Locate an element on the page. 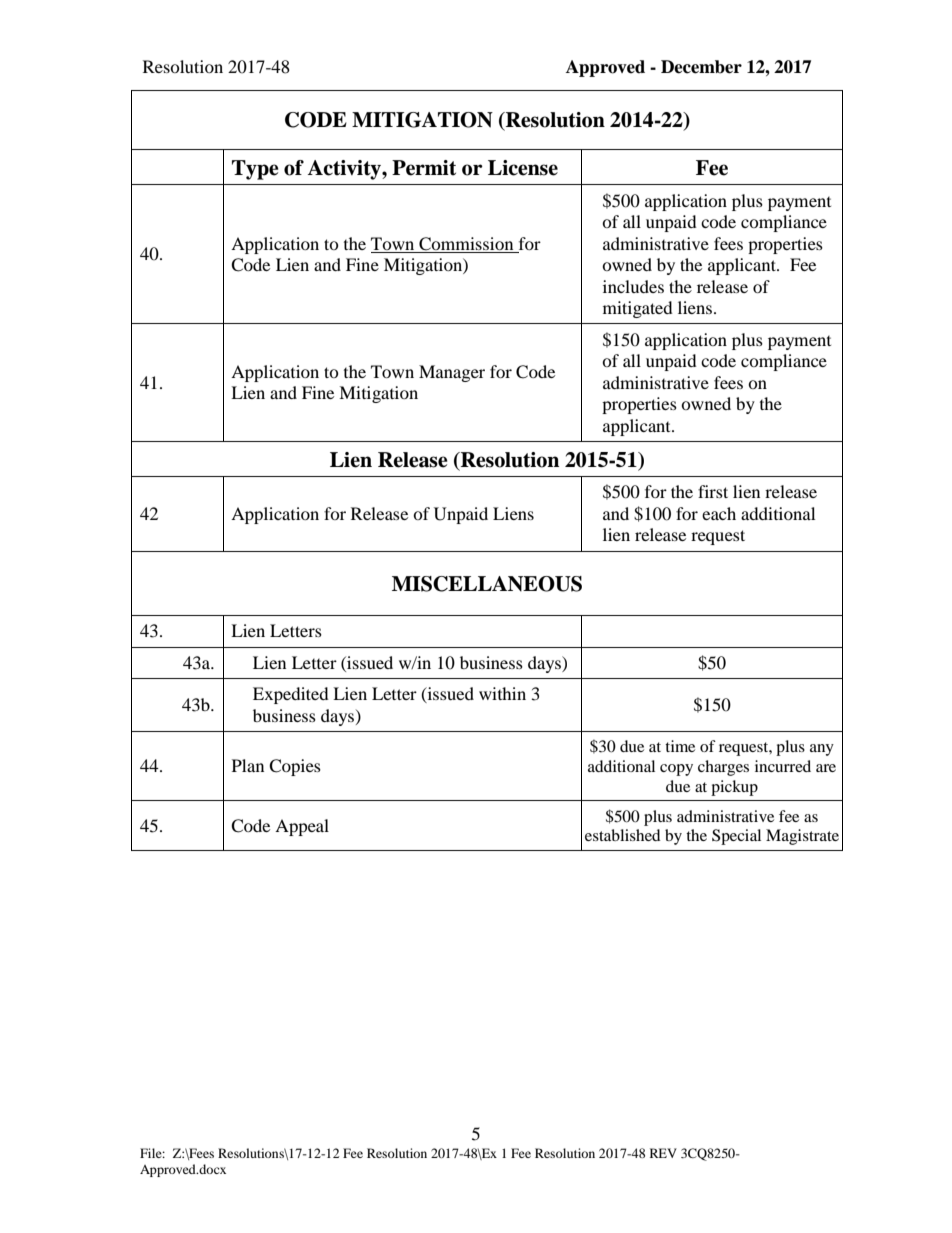 The image size is (952, 1233). Appeal is located at coordinates (302, 827).
